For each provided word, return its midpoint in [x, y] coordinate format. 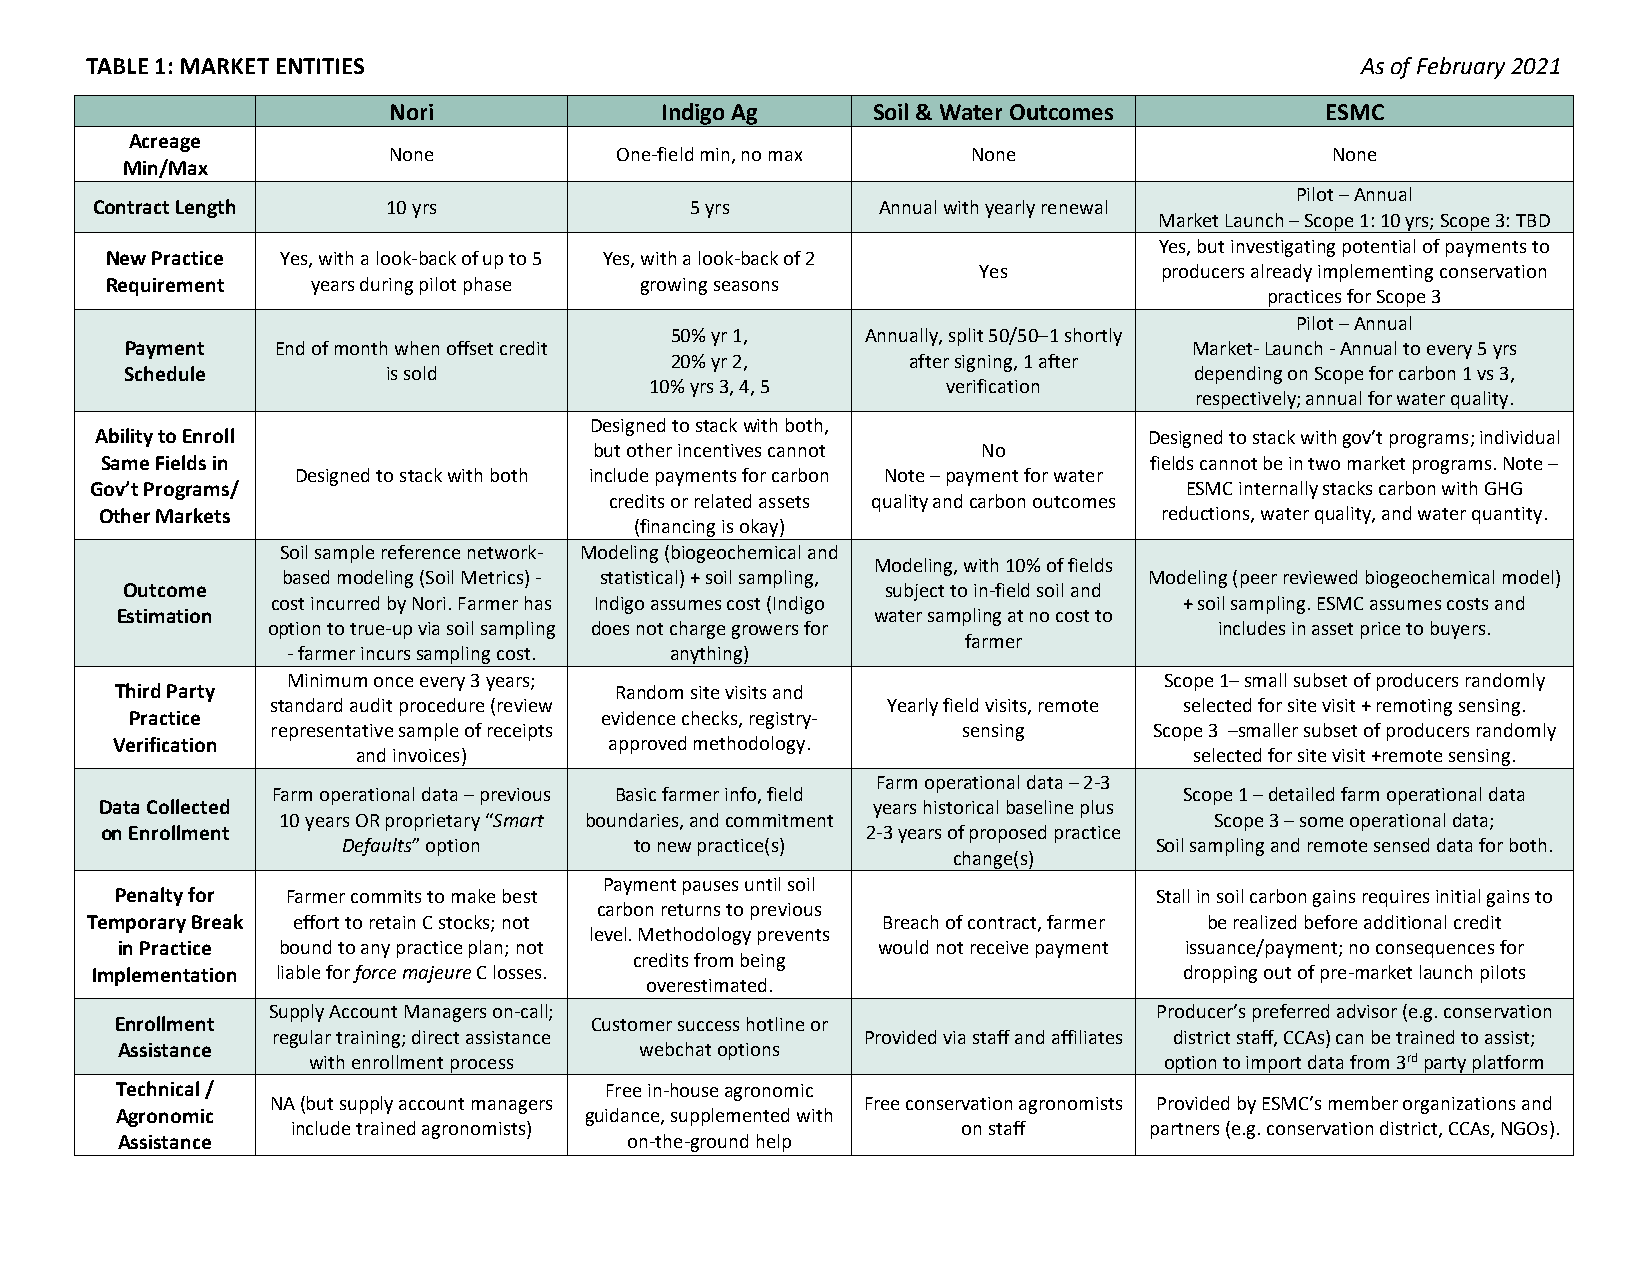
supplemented [730, 1117]
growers [765, 632]
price [1380, 630]
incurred [345, 603]
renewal [1074, 207]
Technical [157, 1088]
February [1461, 68]
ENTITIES [320, 66]
